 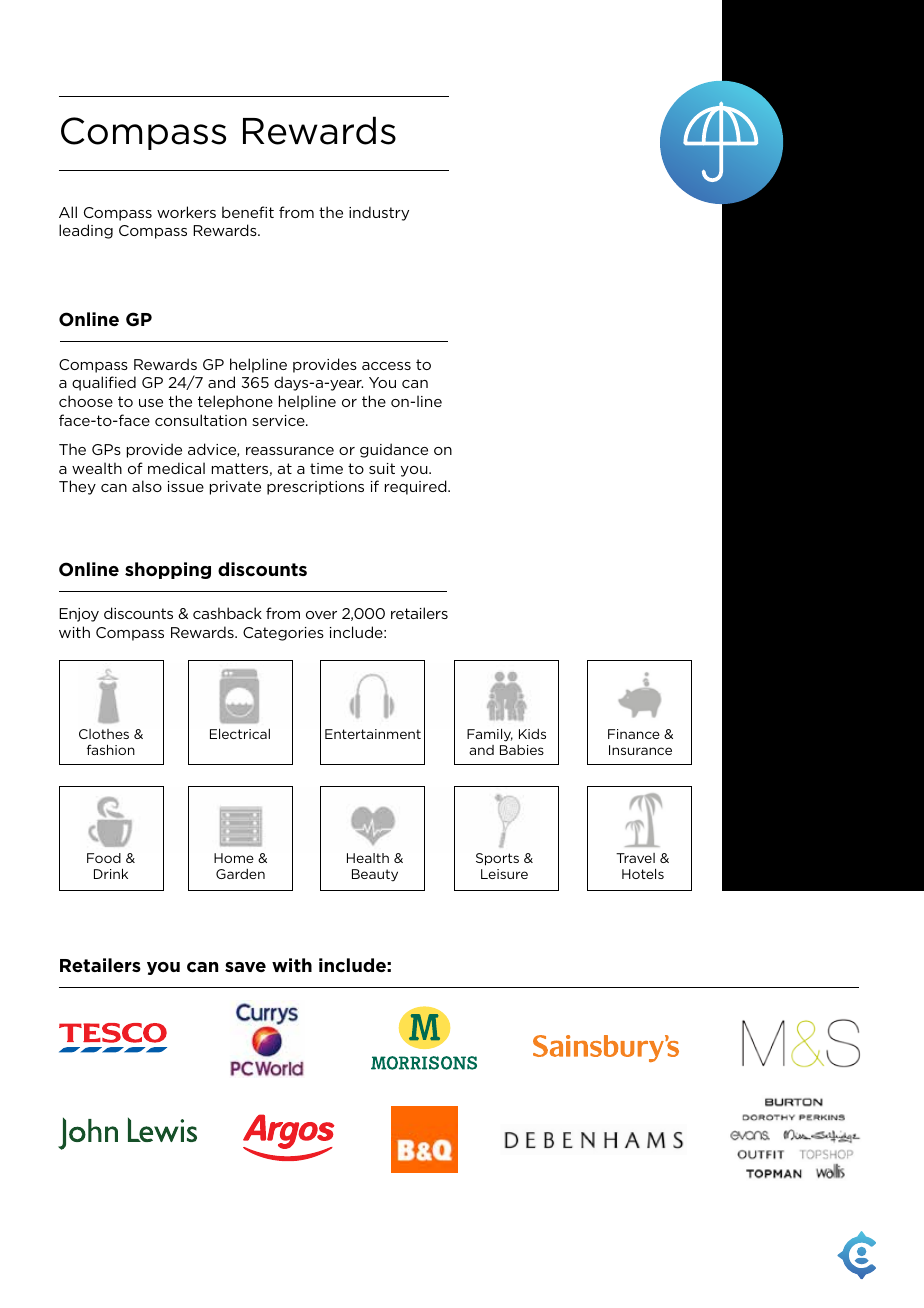 I want to click on Leisure, so click(x=504, y=874).
